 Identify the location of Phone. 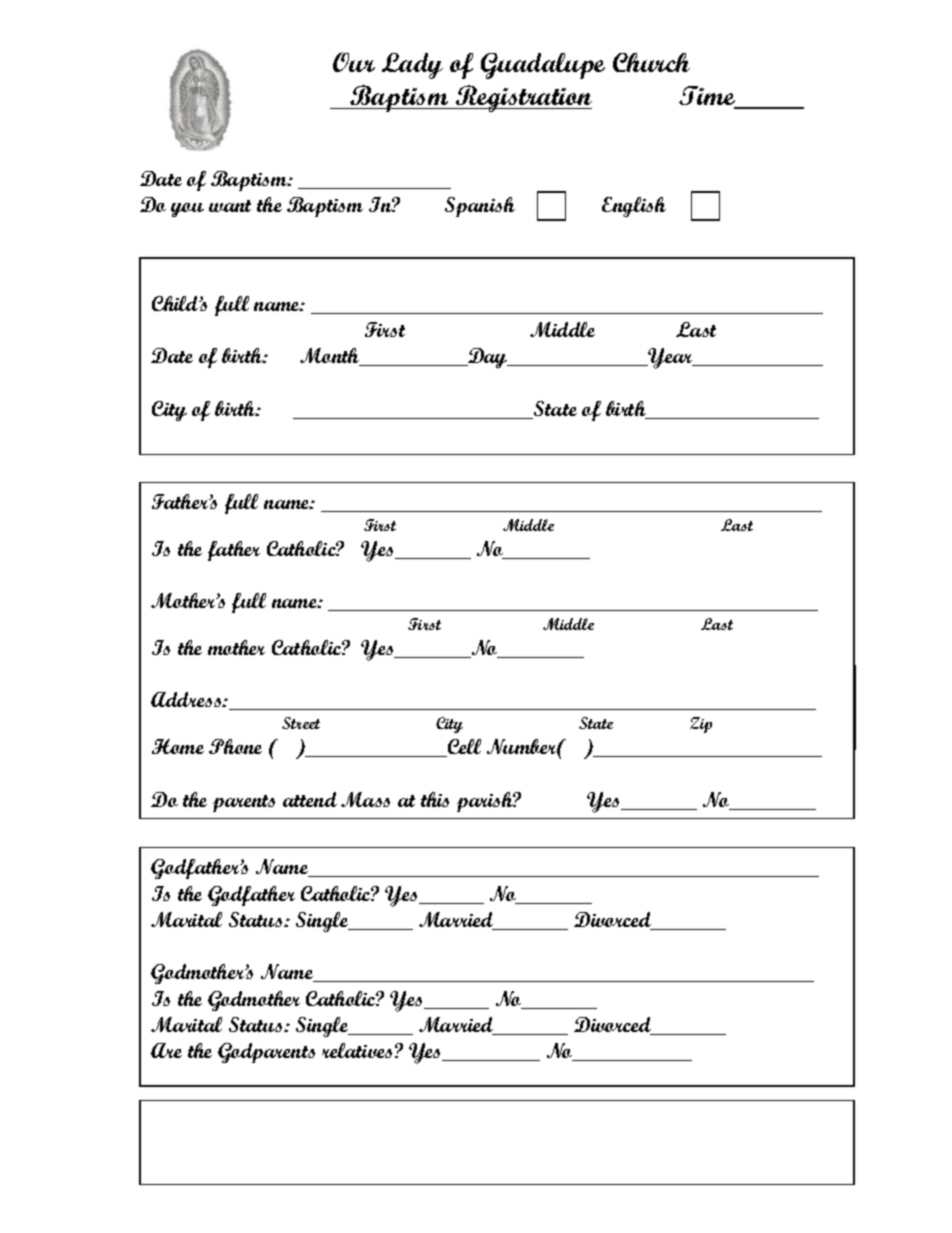
(235, 746).
